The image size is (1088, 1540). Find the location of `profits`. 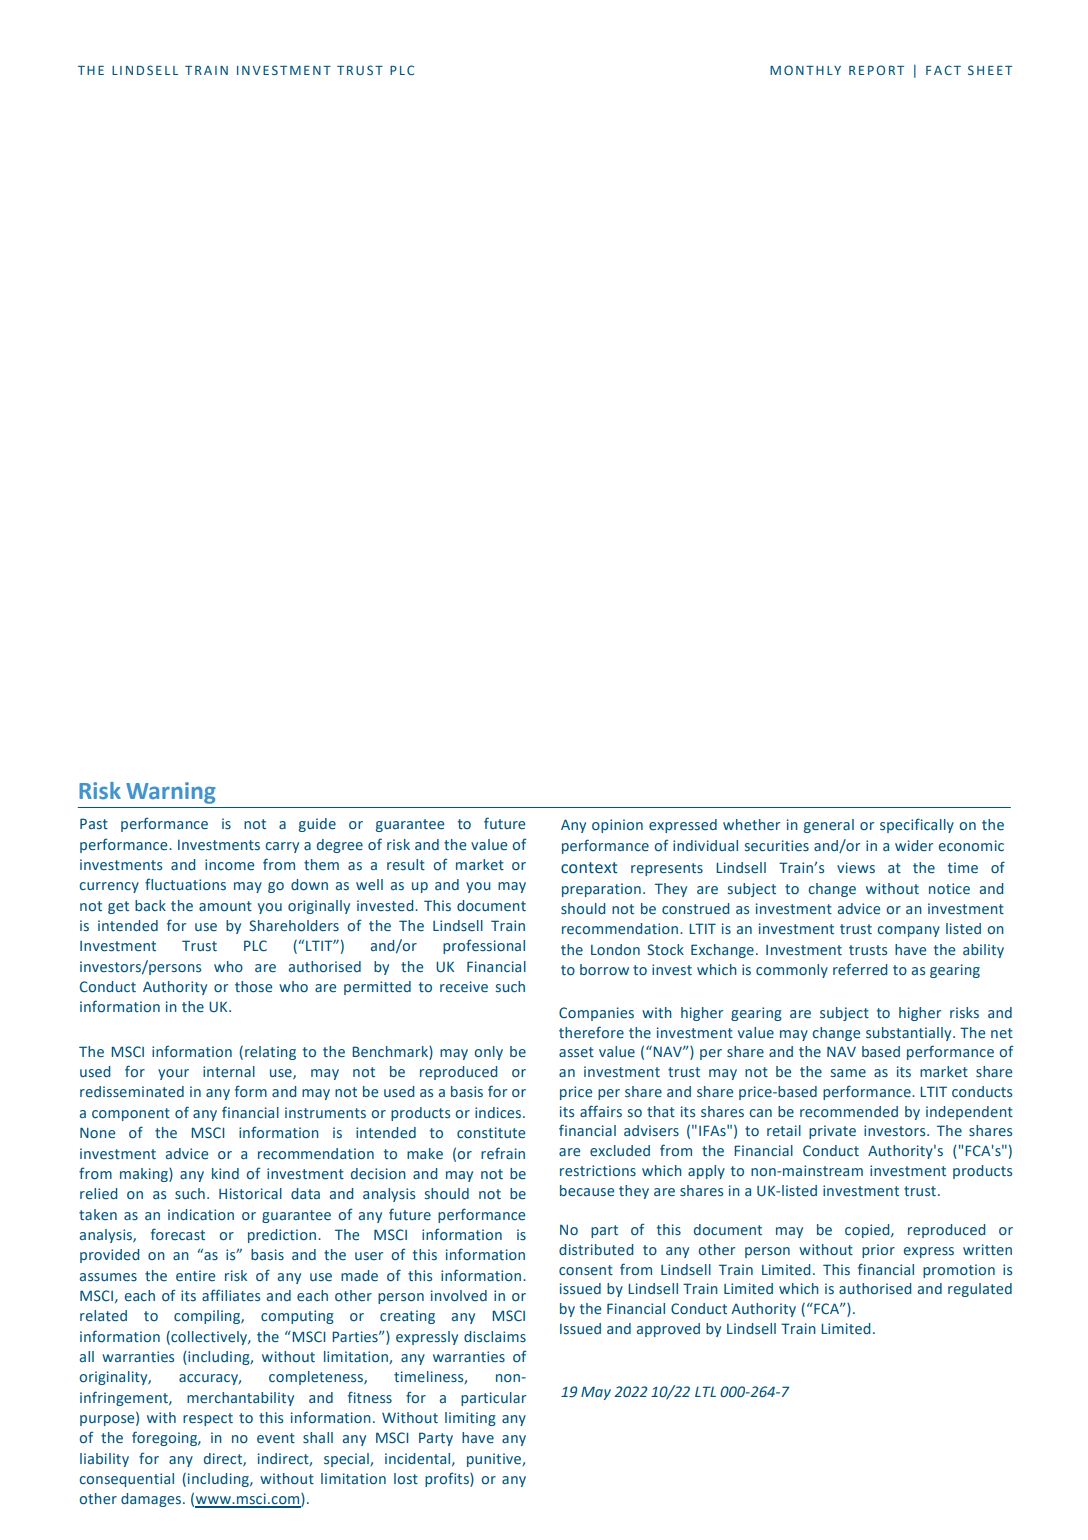

profits is located at coordinates (448, 1479).
